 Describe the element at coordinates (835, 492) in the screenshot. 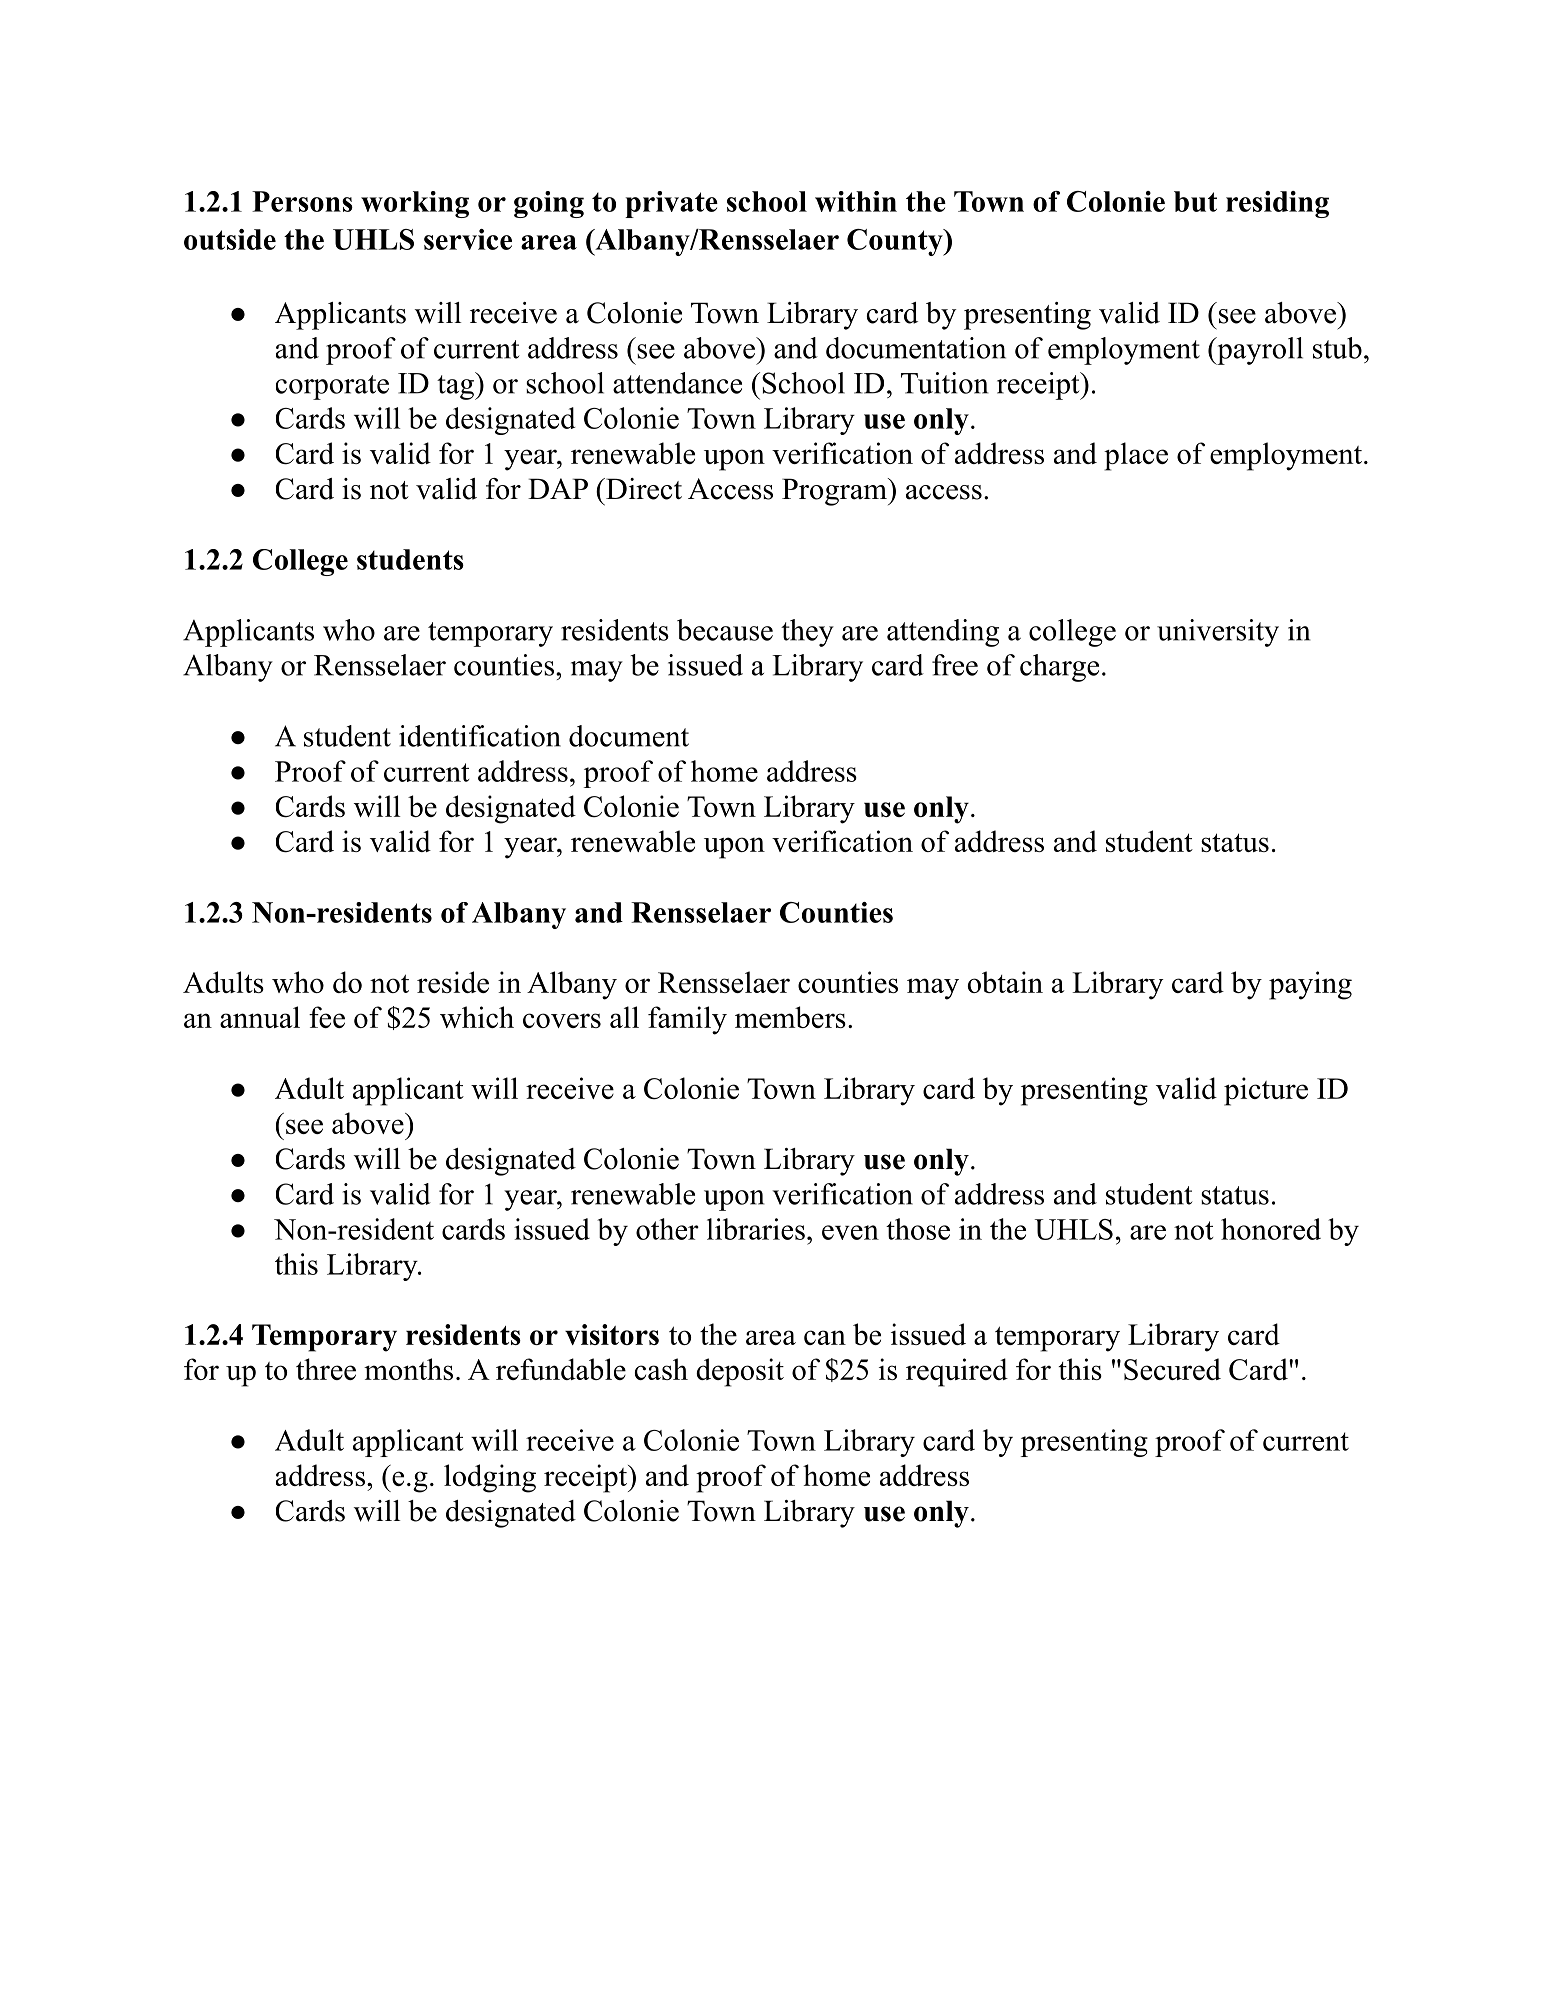

I see `Program` at that location.
